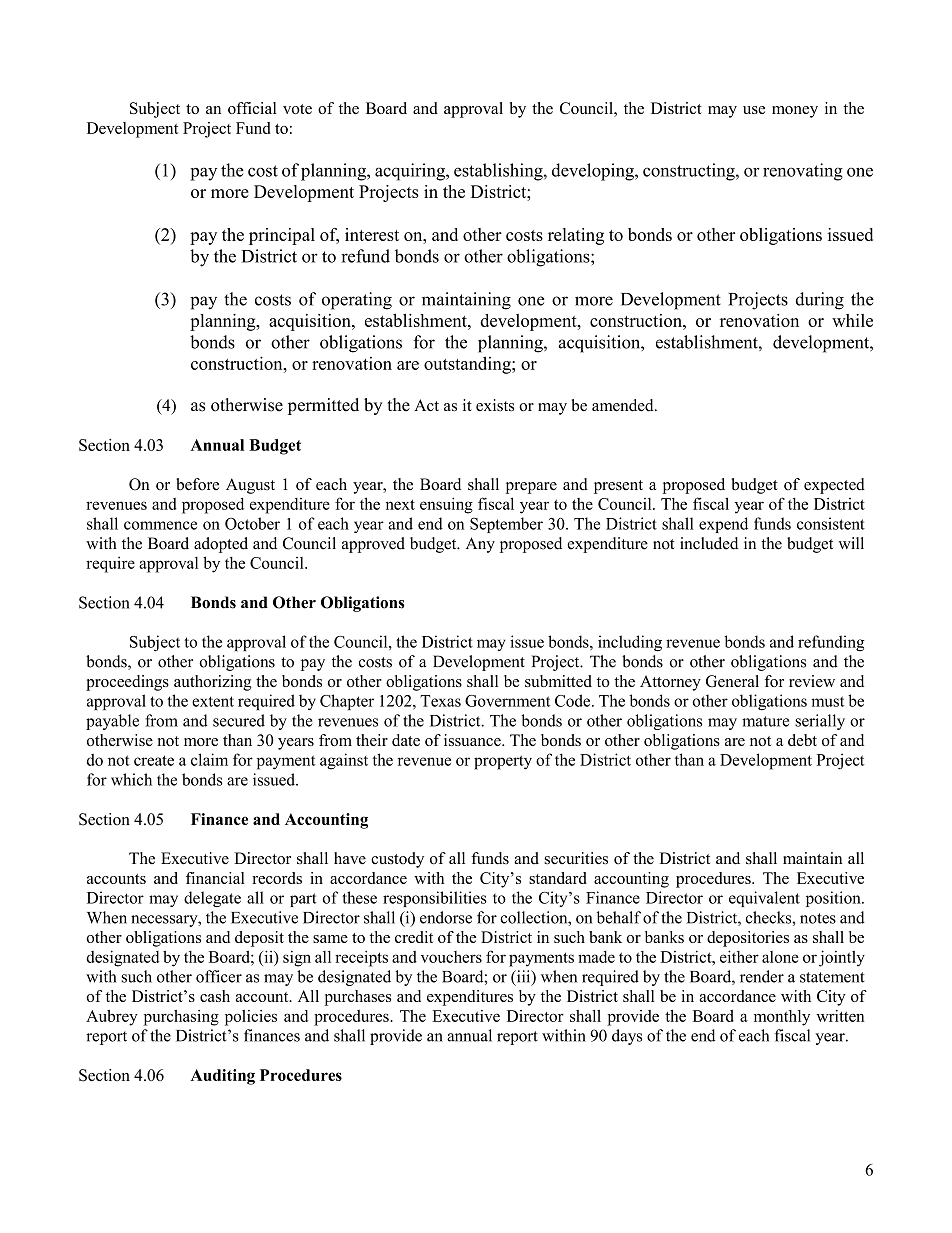 Image resolution: width=952 pixels, height=1233 pixels. Describe the element at coordinates (709, 543) in the screenshot. I see `included` at that location.
